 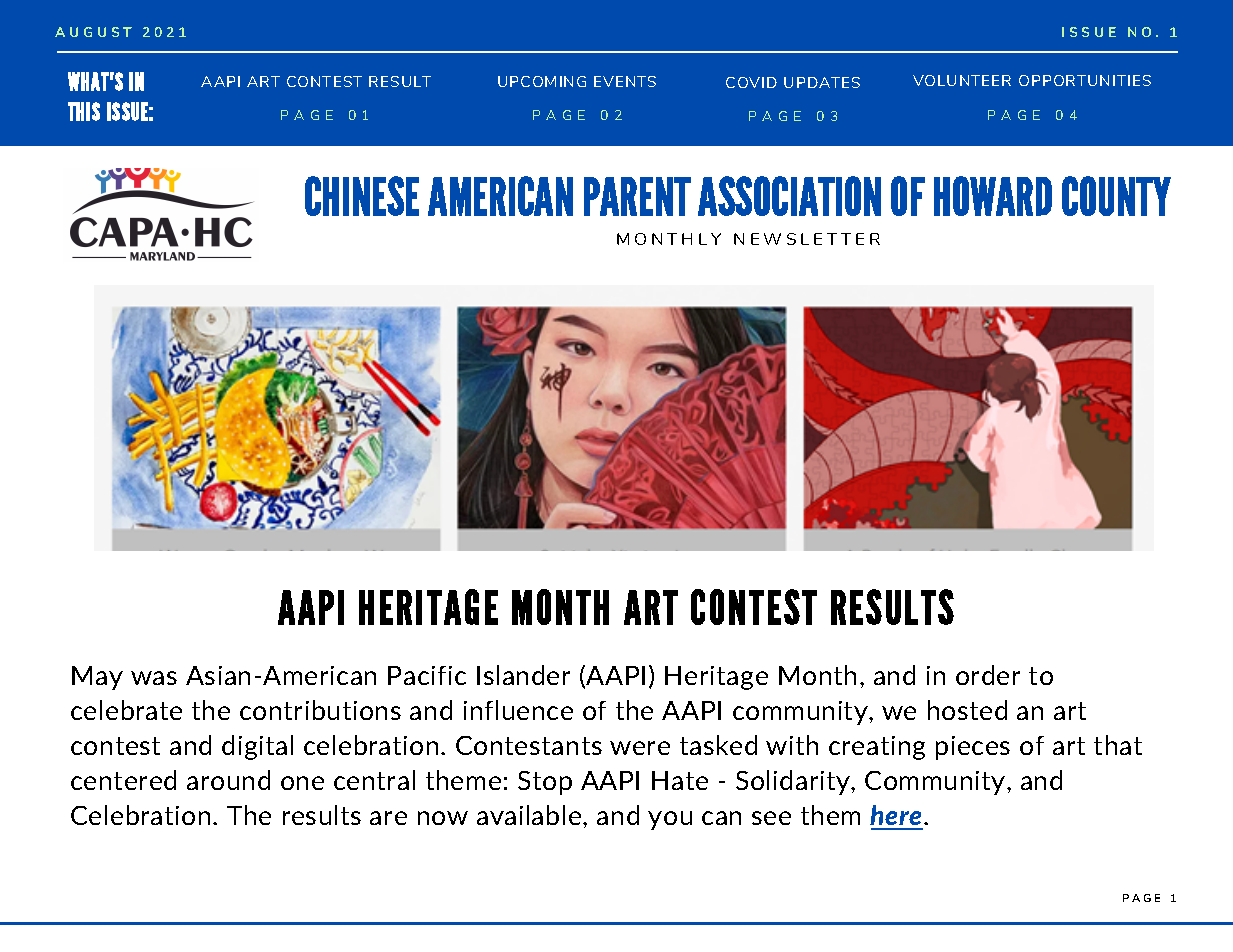 What do you see at coordinates (988, 675) in the screenshot?
I see `order` at bounding box center [988, 675].
